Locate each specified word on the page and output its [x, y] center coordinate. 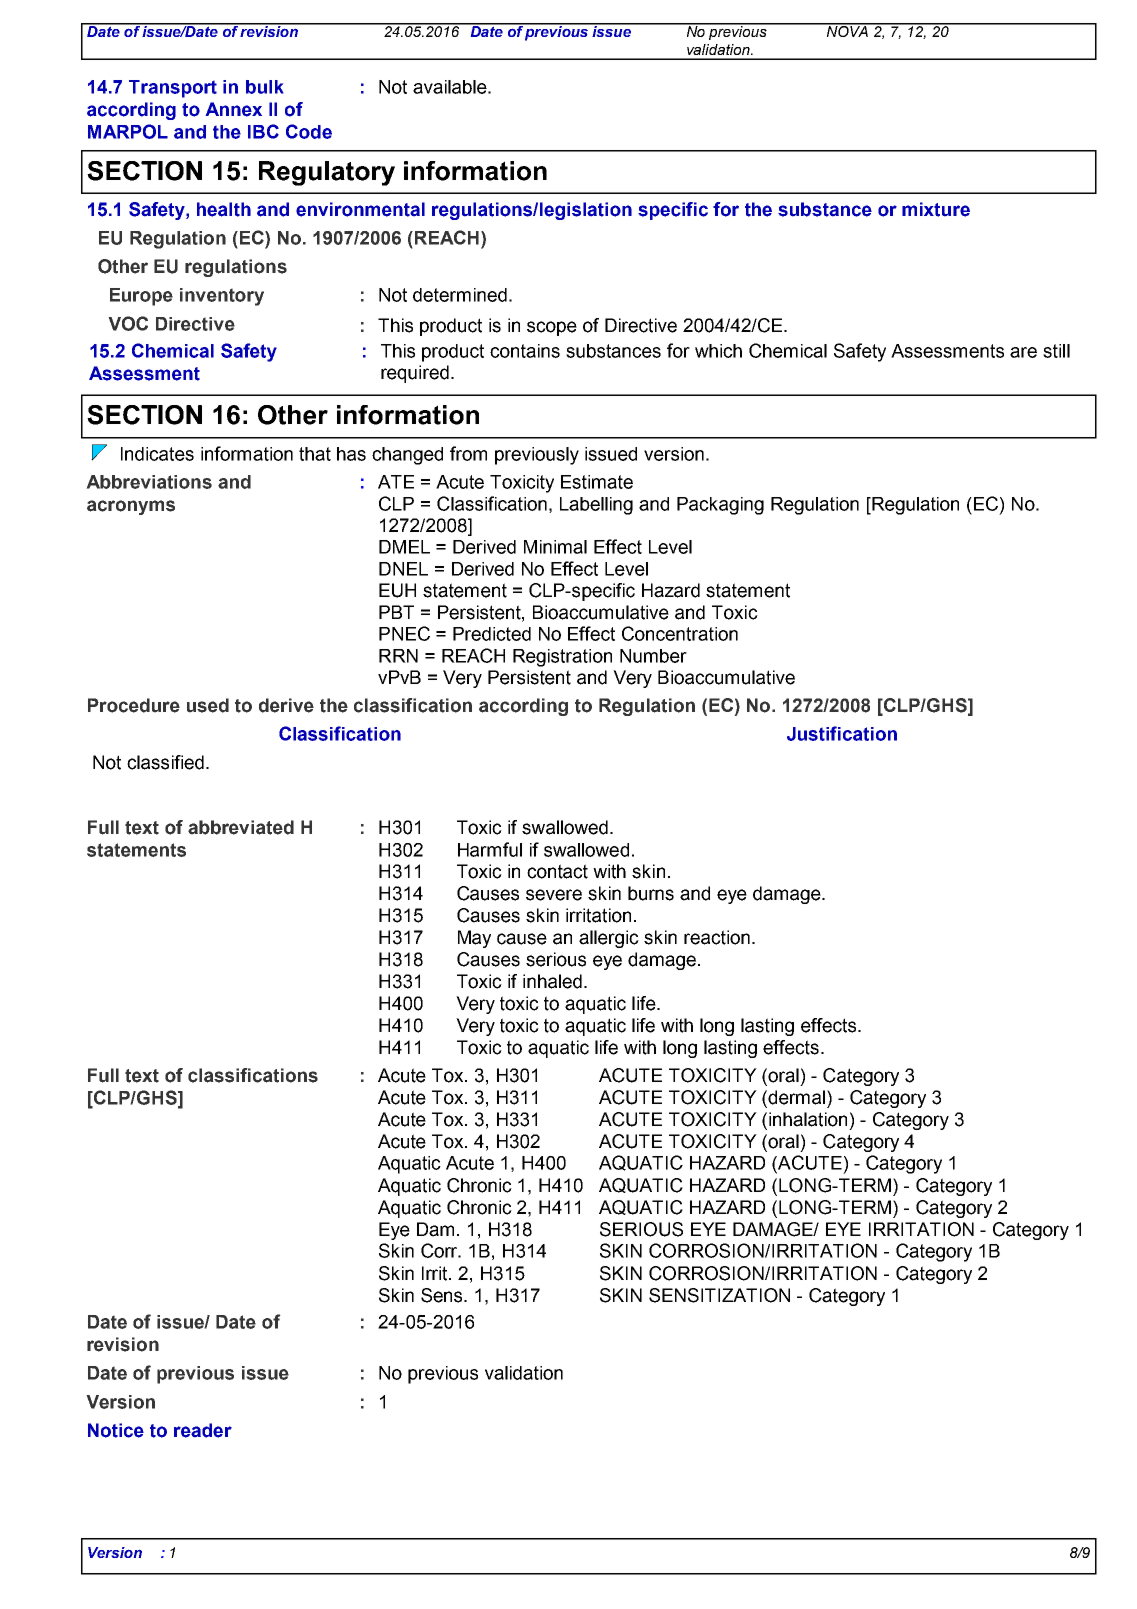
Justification [842, 733]
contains [525, 351]
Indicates [157, 454]
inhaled [552, 981]
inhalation [808, 1119]
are [1023, 352]
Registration [562, 658]
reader [203, 1430]
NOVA [847, 30]
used [208, 705]
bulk [265, 87]
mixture [936, 209]
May [474, 939]
